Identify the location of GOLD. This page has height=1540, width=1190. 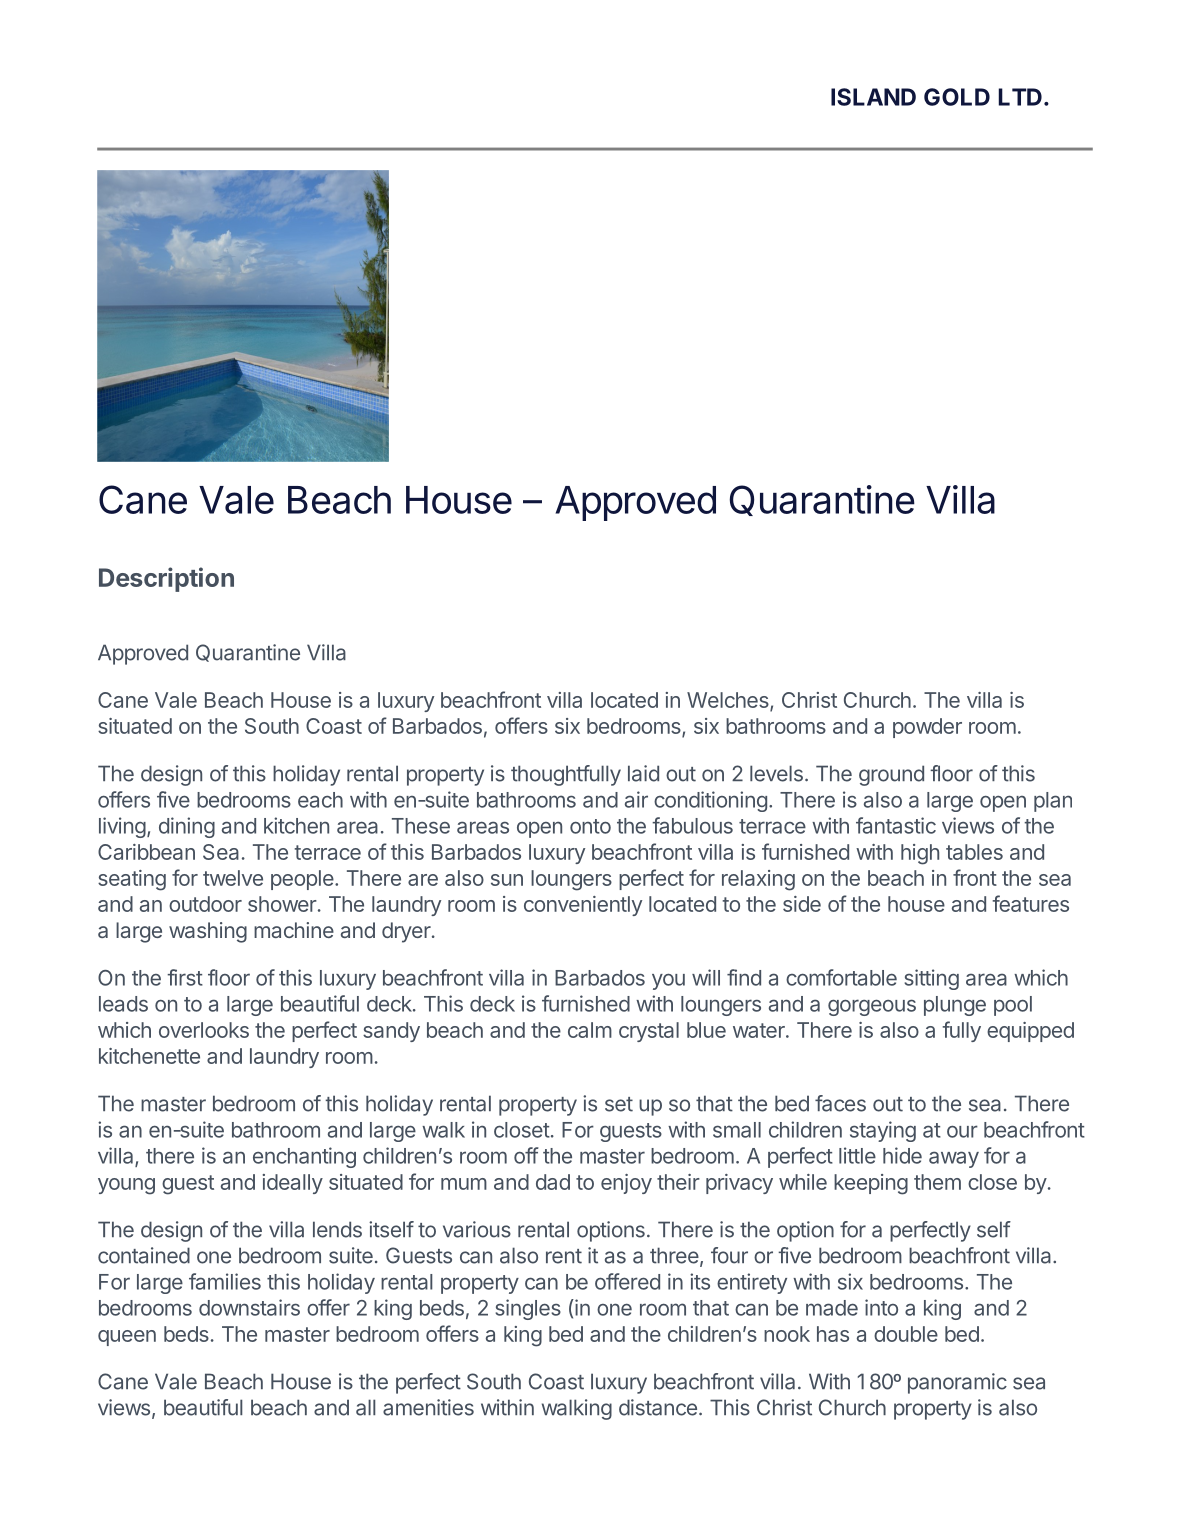
(957, 97).
